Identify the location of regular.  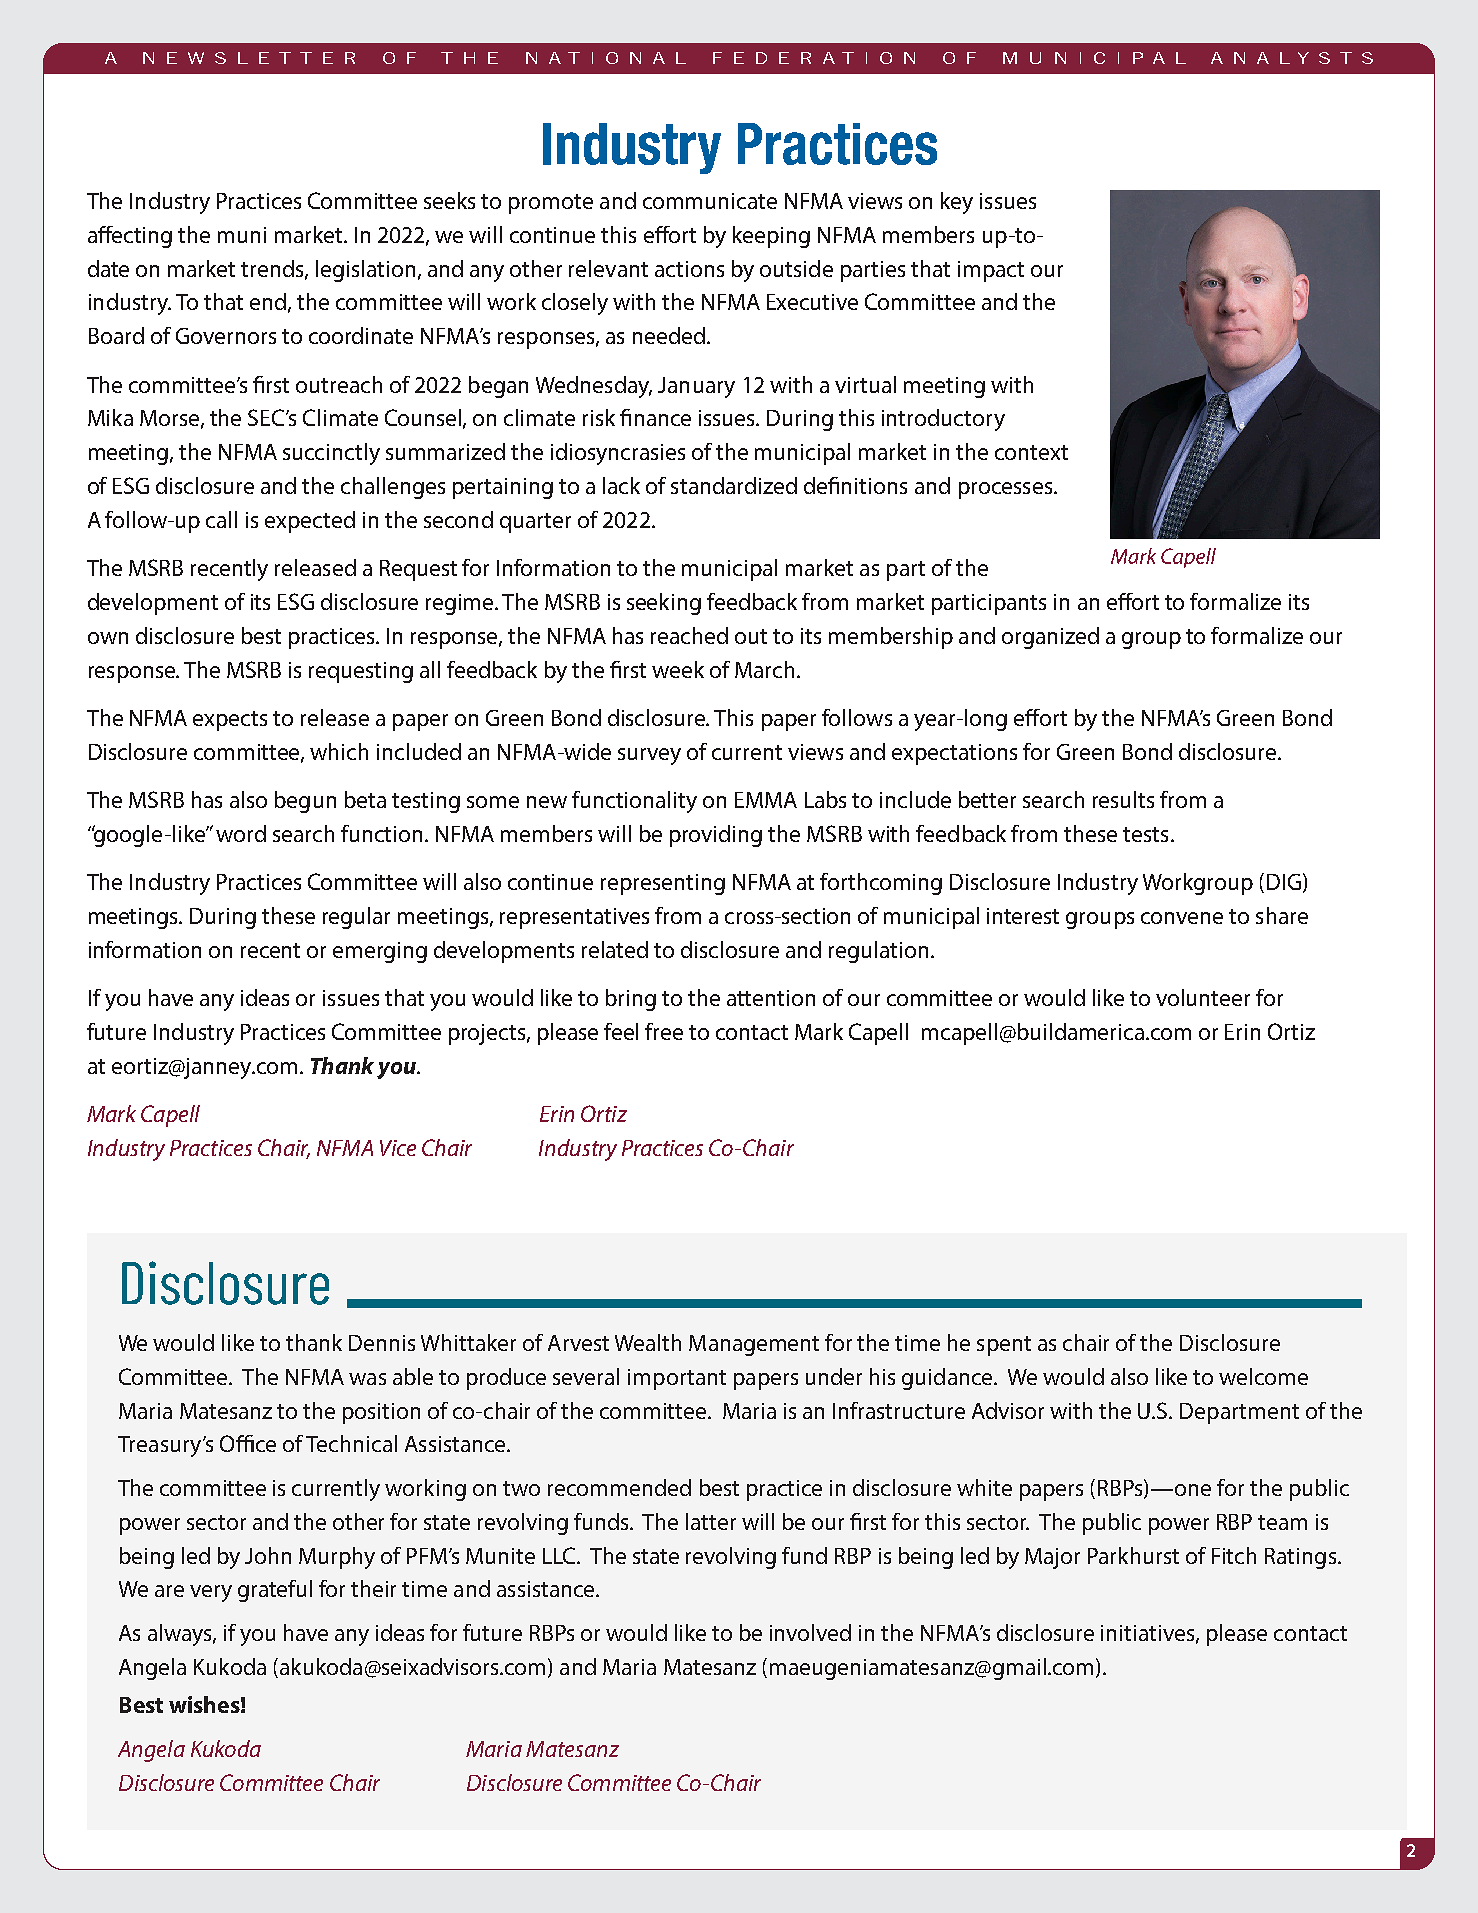
(356, 918).
